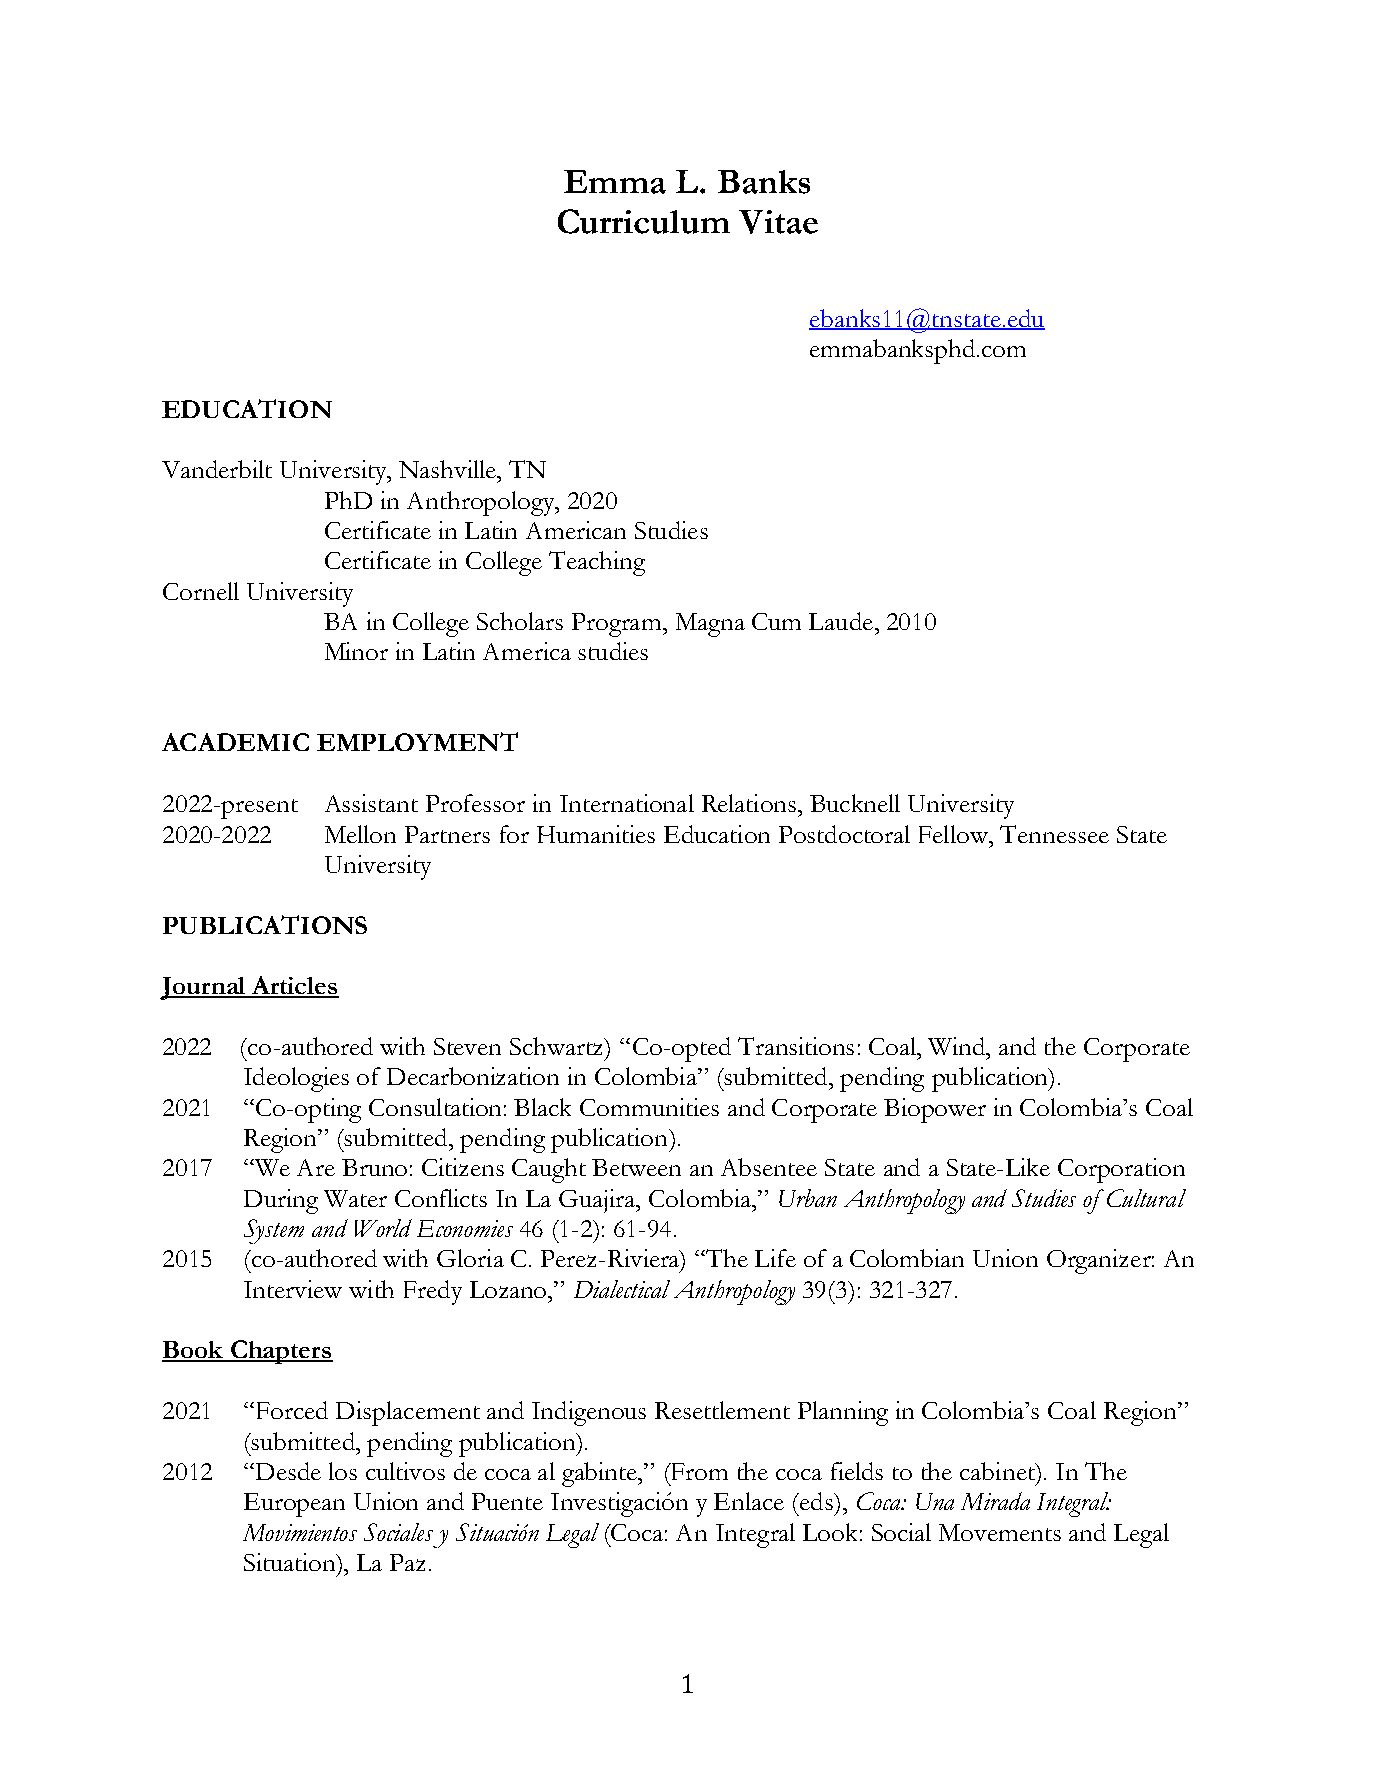 The width and height of the screenshot is (1375, 1780). Describe the element at coordinates (596, 834) in the screenshot. I see `Humanities` at that location.
